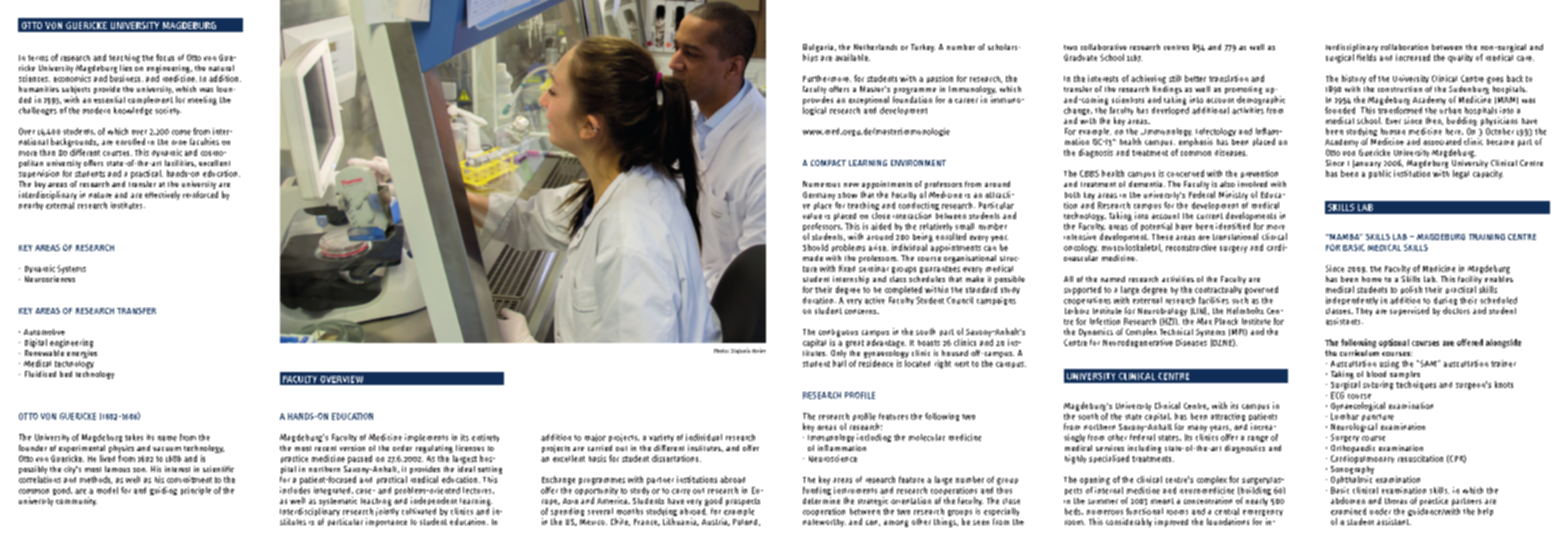 This document has height=554, width=1568. I want to click on home, so click(1372, 279).
